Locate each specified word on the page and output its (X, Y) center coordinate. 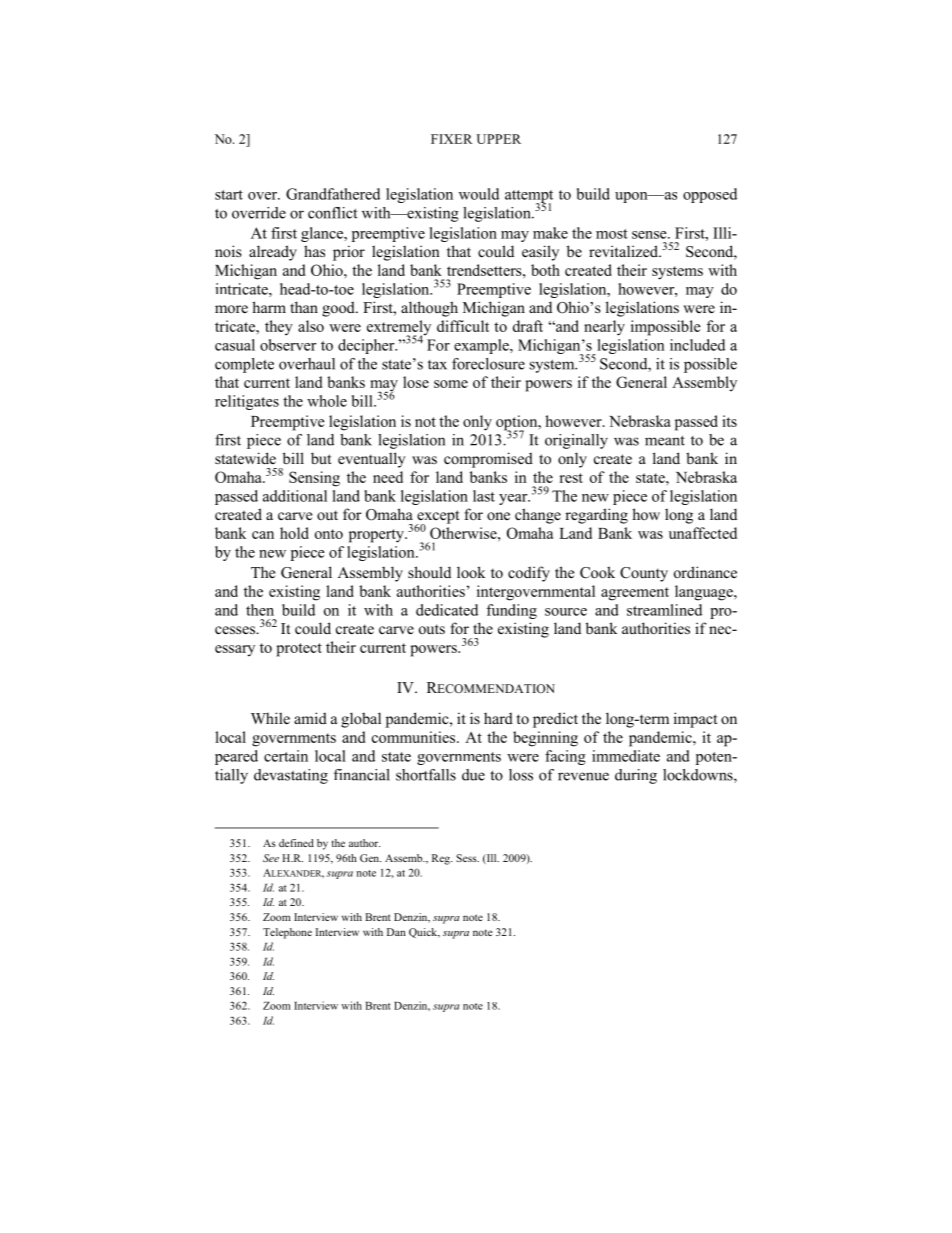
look (471, 572)
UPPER (499, 139)
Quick (424, 933)
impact (695, 720)
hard (498, 718)
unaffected (703, 533)
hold (294, 533)
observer (288, 345)
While (270, 718)
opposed (710, 195)
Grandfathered (333, 194)
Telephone (287, 933)
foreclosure (488, 364)
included (697, 345)
